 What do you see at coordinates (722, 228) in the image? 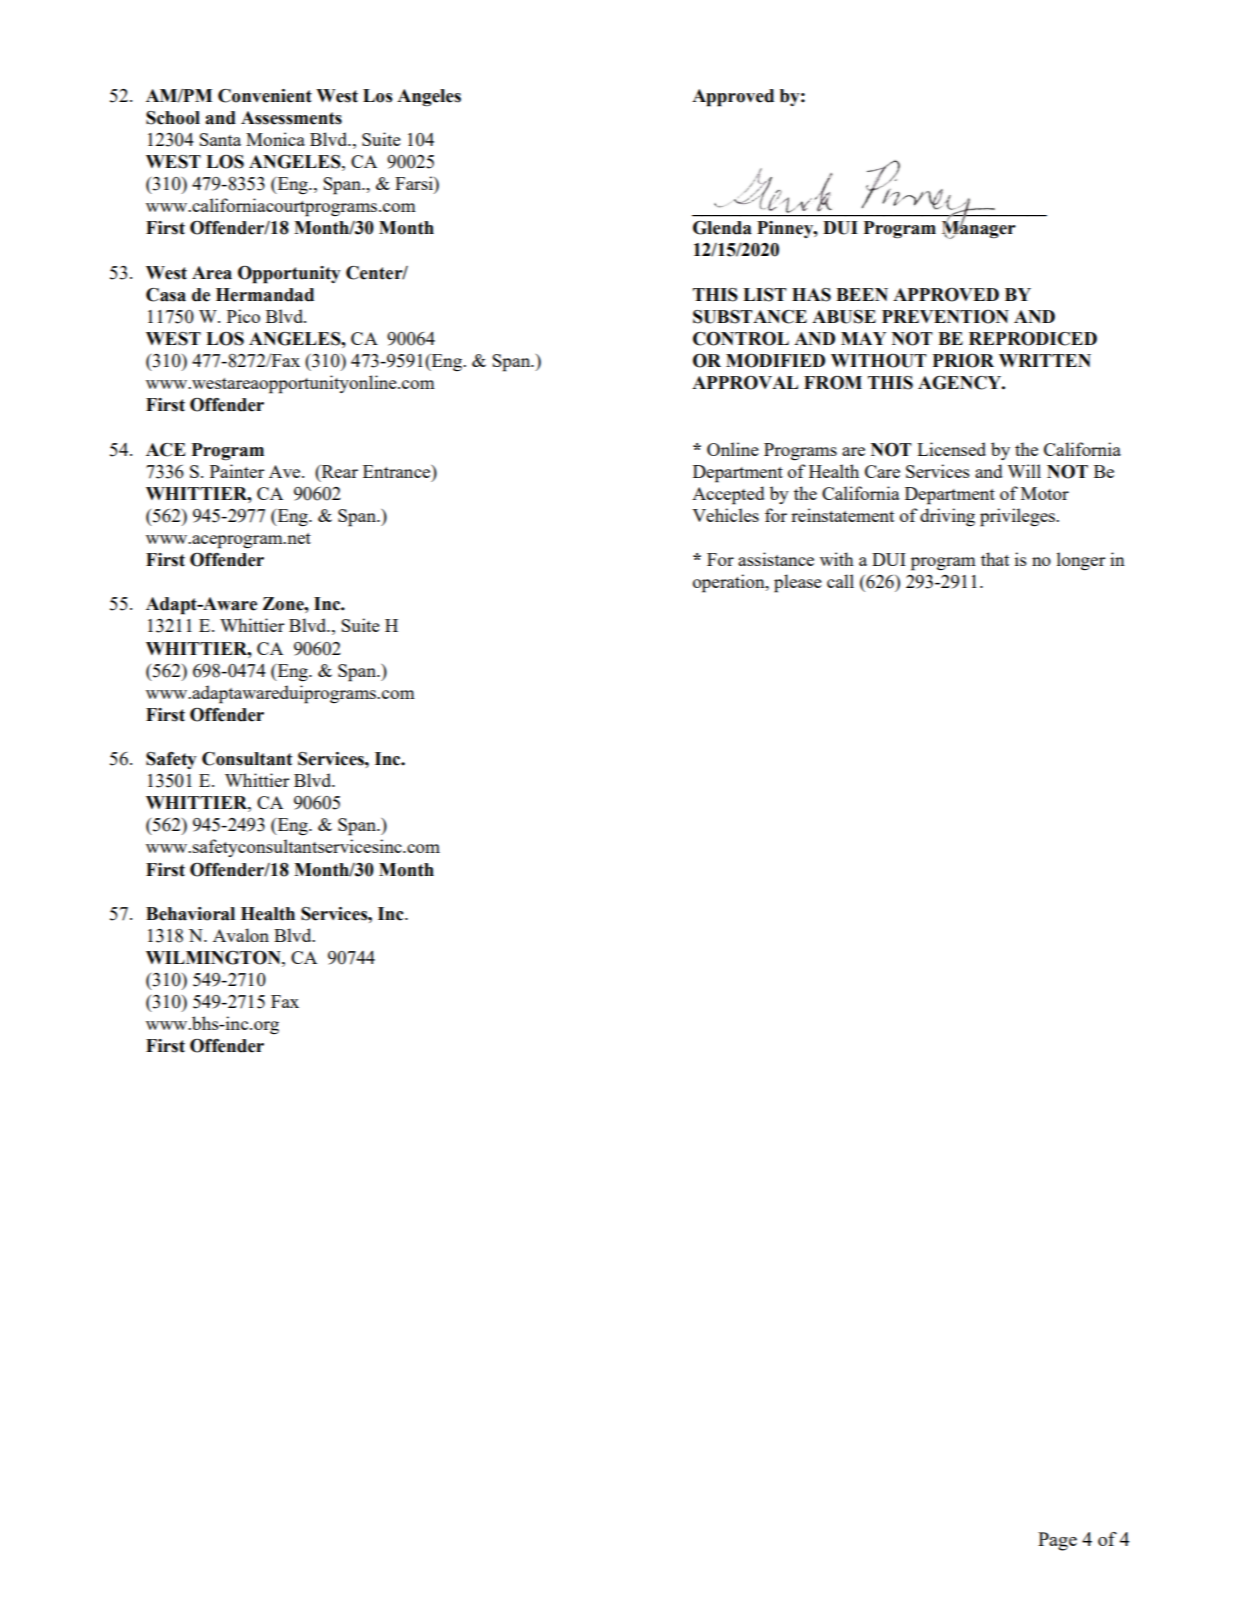
I see `Glenda` at bounding box center [722, 228].
